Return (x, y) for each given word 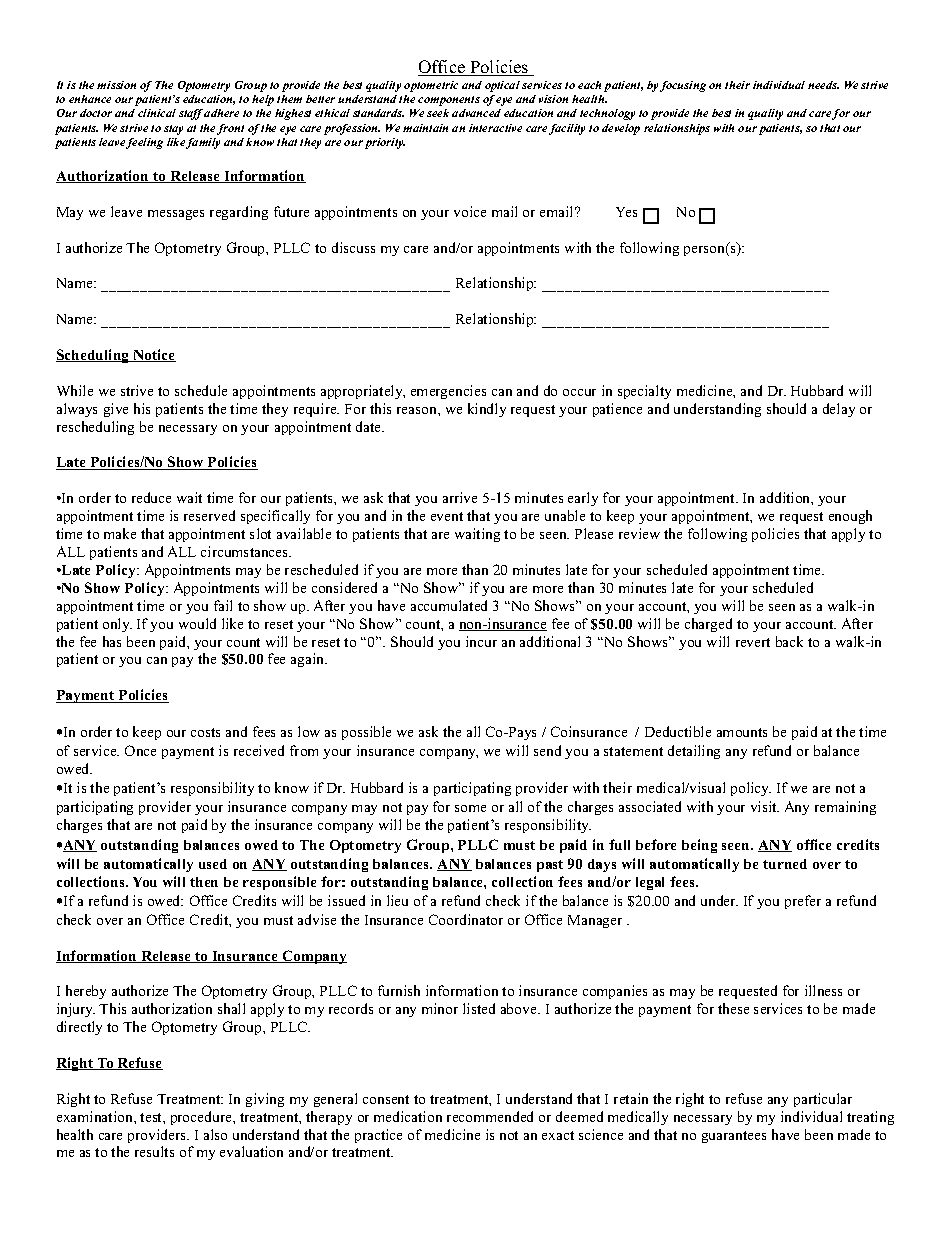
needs (823, 85)
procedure (202, 1118)
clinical (157, 113)
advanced (476, 113)
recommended (490, 1116)
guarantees (734, 1137)
